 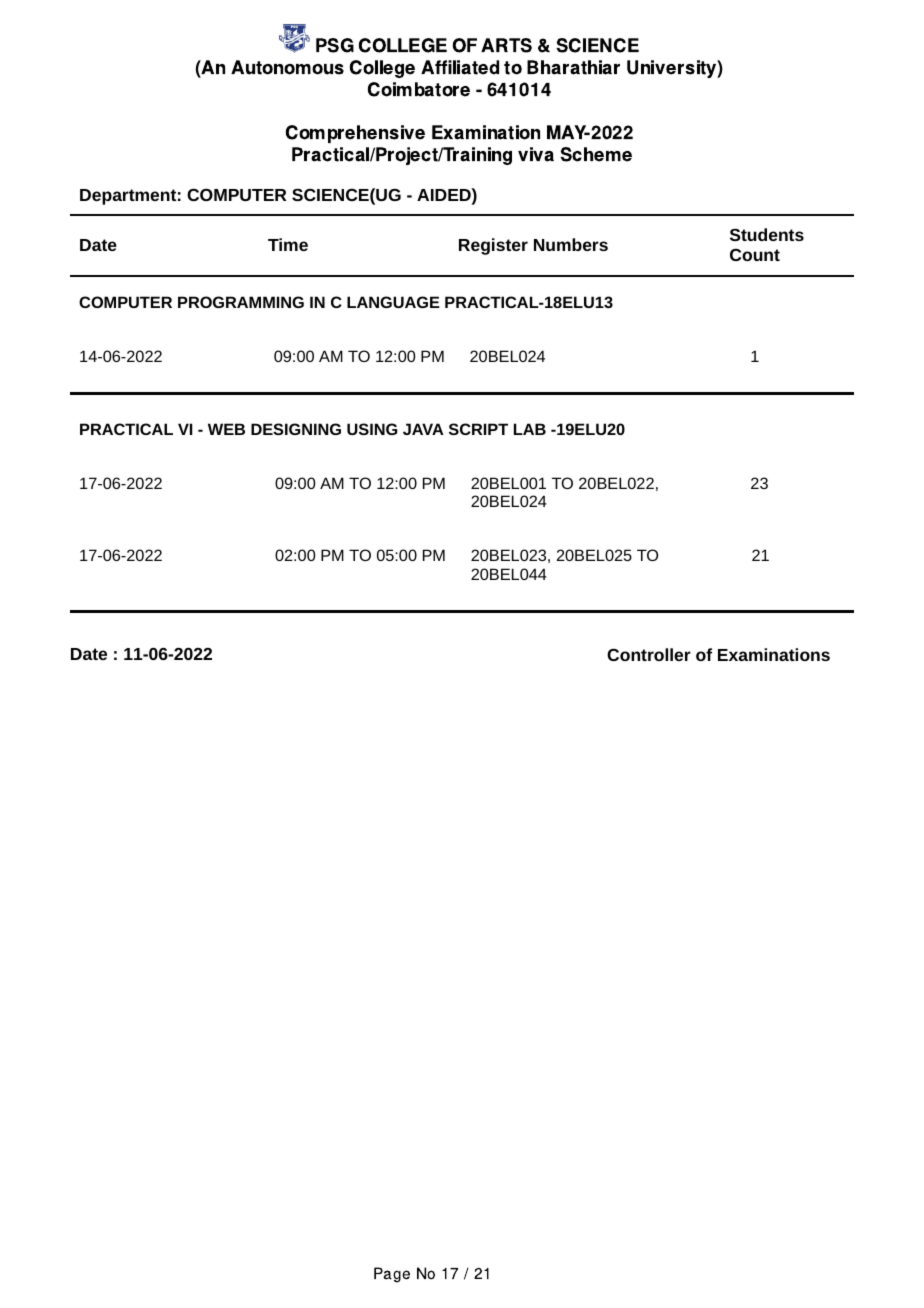 What do you see at coordinates (530, 429) in the document?
I see `LAB` at bounding box center [530, 429].
